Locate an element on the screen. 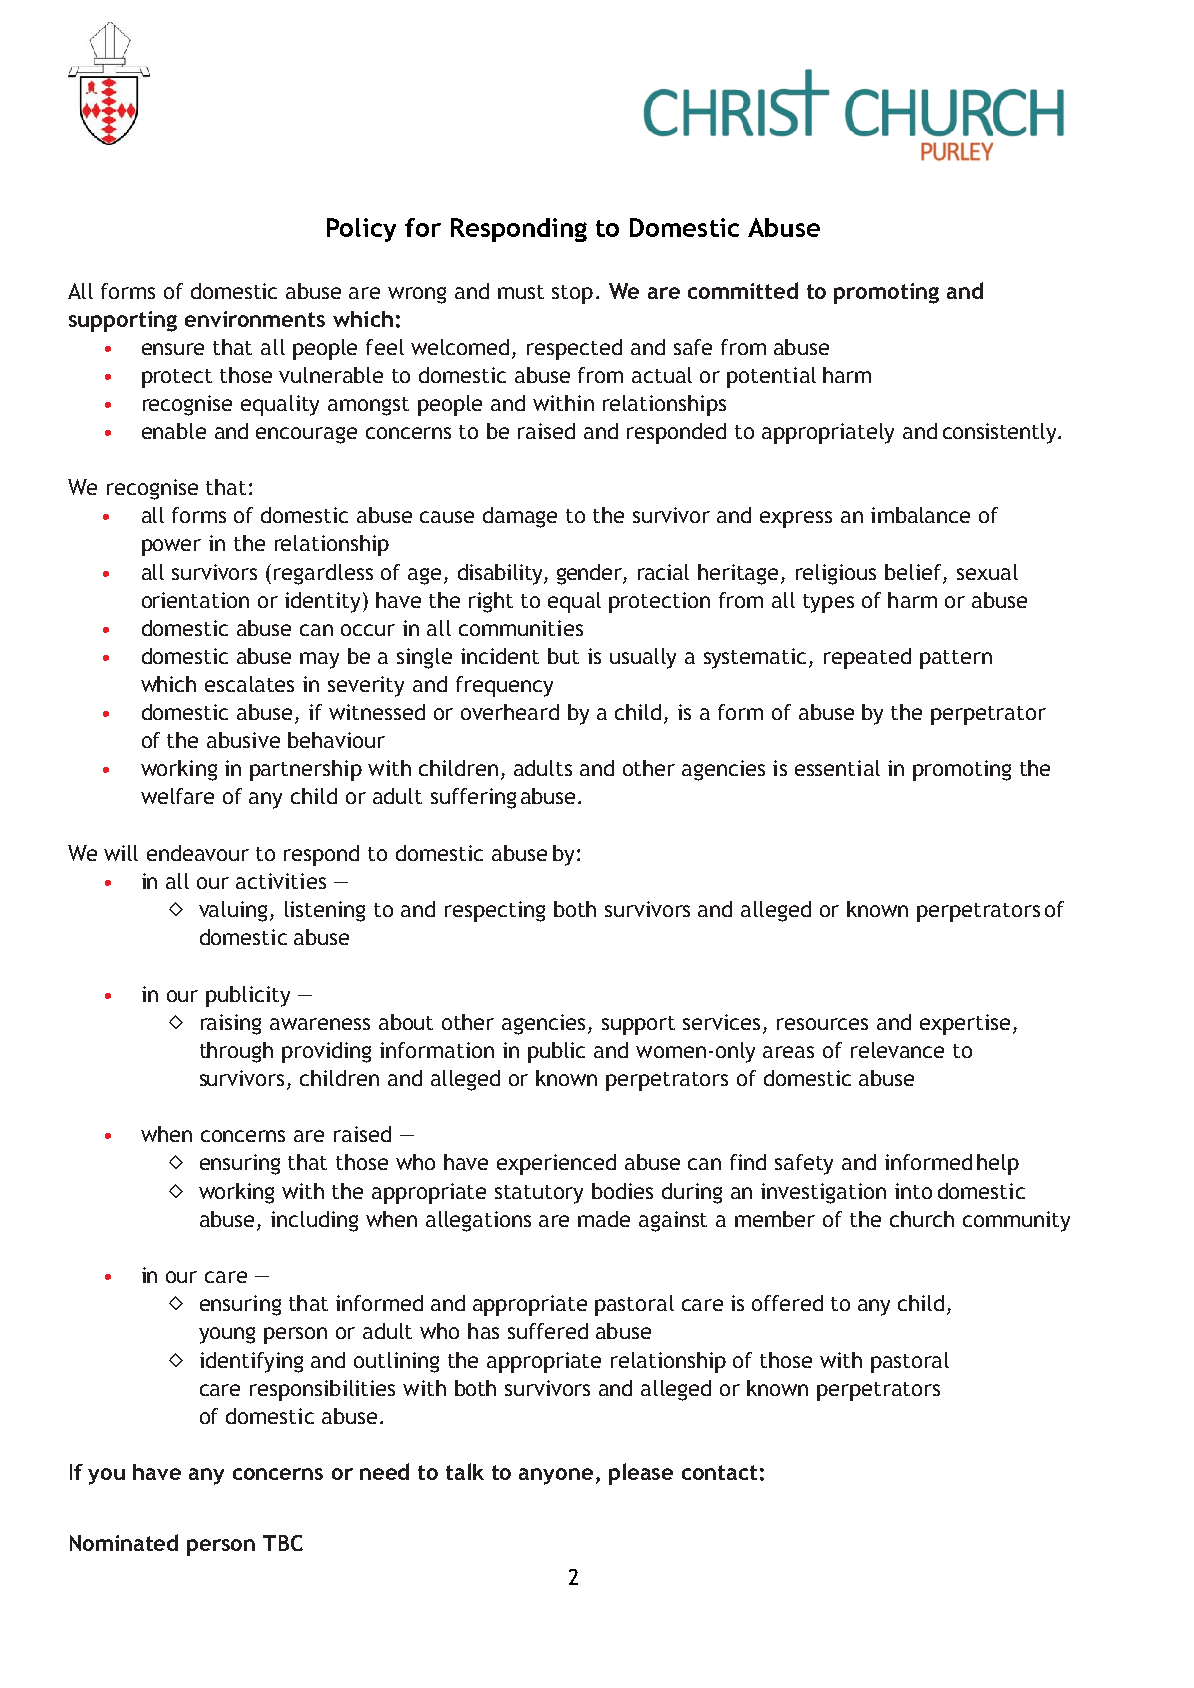  relevance is located at coordinates (897, 1050).
